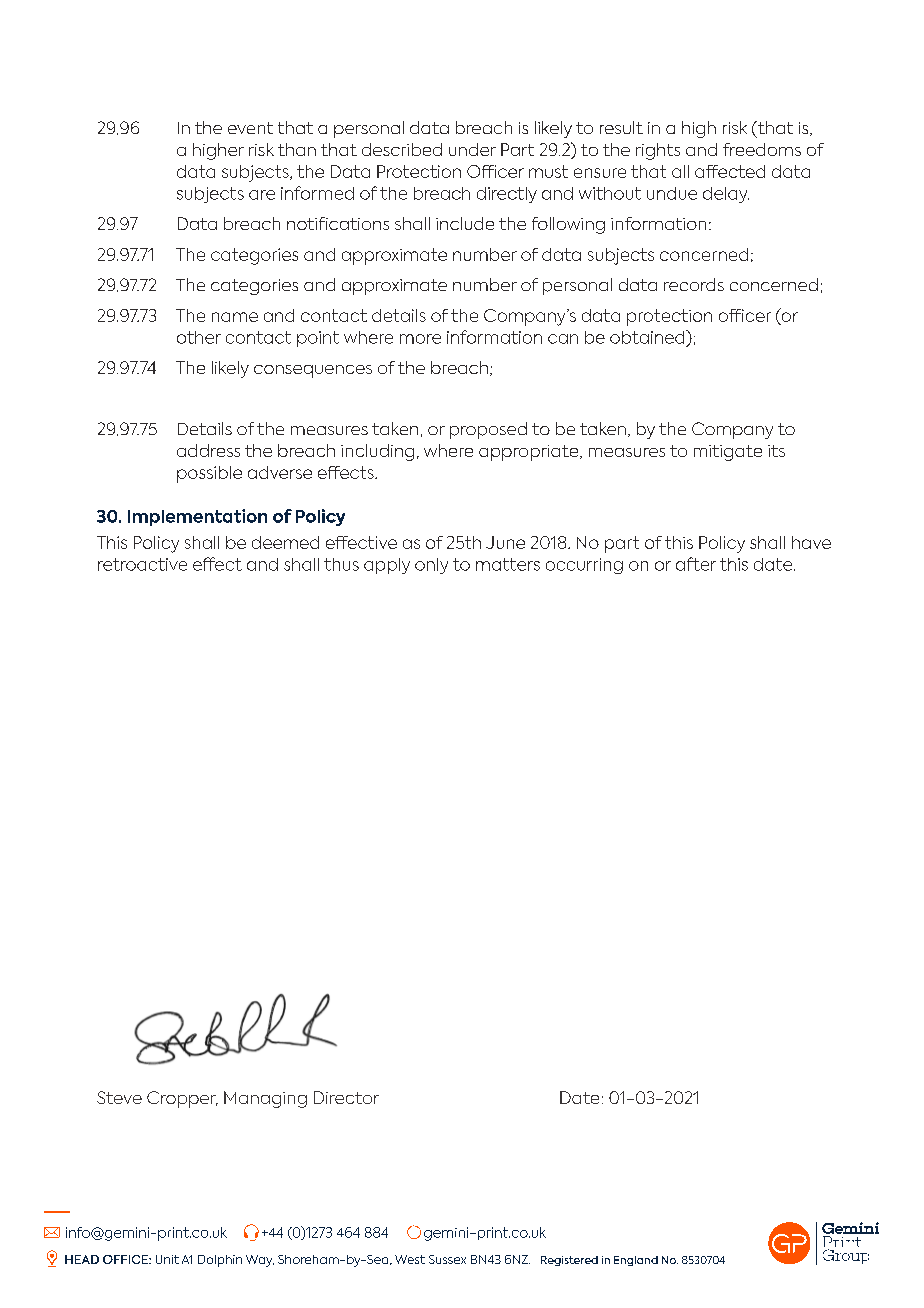  Describe the element at coordinates (167, 1259) in the page. I see `Unit` at that location.
